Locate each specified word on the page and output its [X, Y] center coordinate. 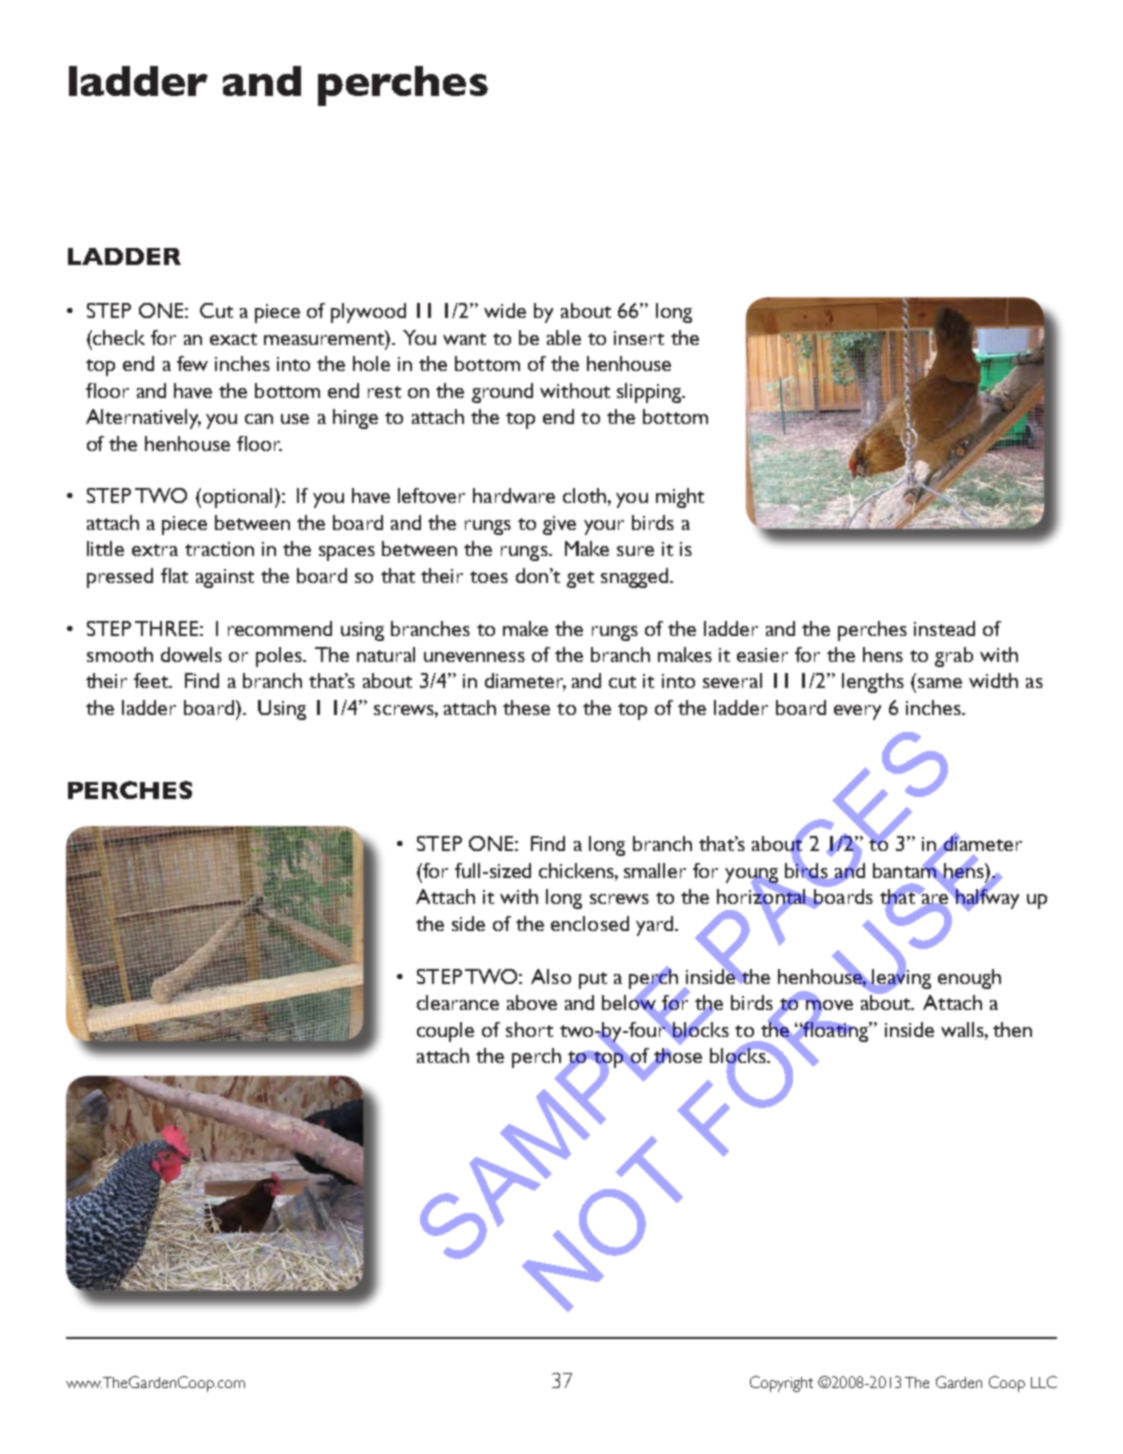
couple [445, 1032]
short [529, 1029]
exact [233, 339]
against [225, 578]
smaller [655, 870]
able [564, 337]
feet [152, 680]
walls [963, 1029]
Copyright [781, 1384]
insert [639, 338]
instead [944, 628]
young [752, 876]
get [580, 579]
